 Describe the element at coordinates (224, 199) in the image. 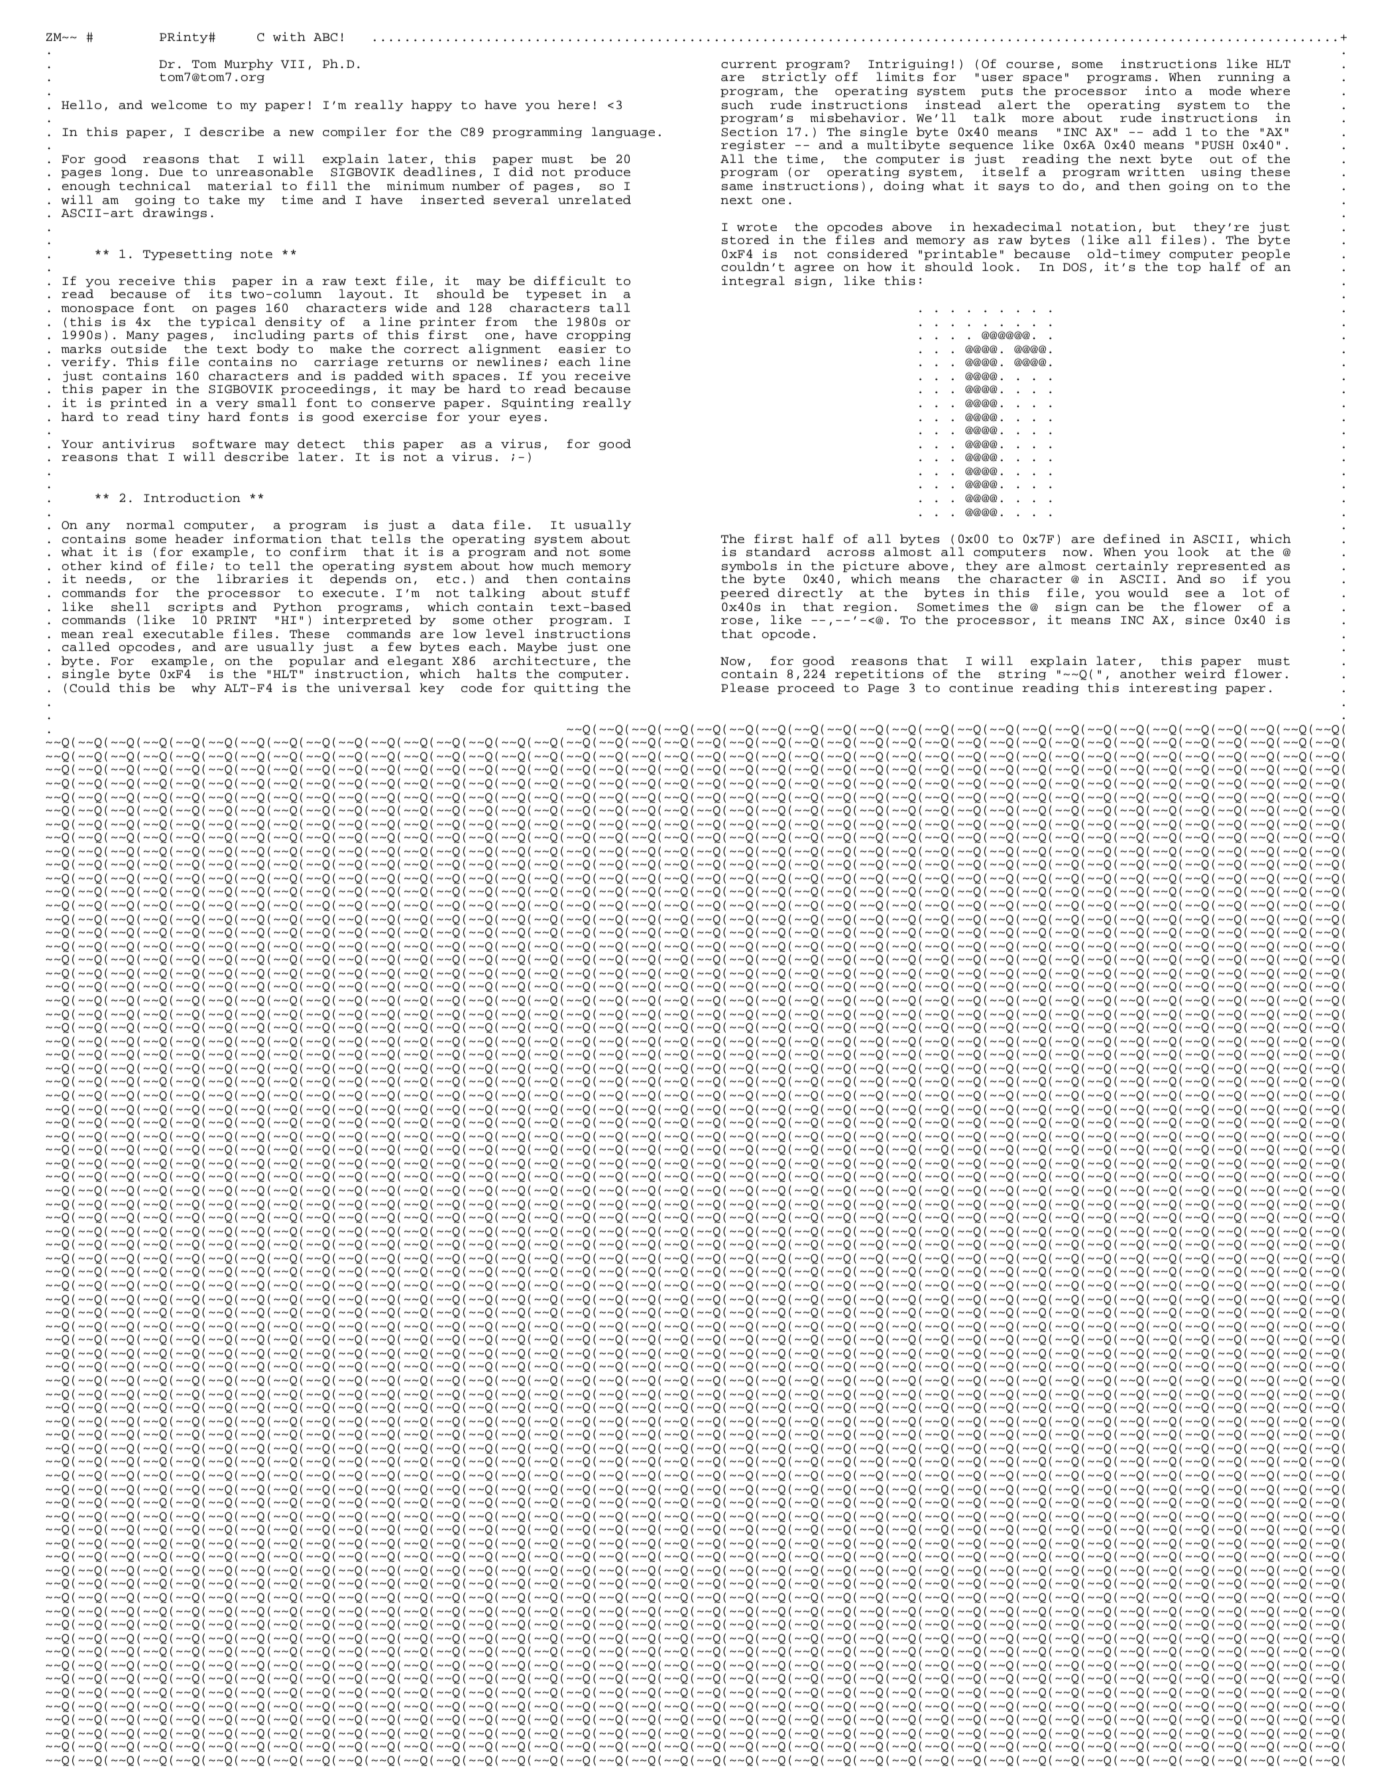

I see `take` at that location.
